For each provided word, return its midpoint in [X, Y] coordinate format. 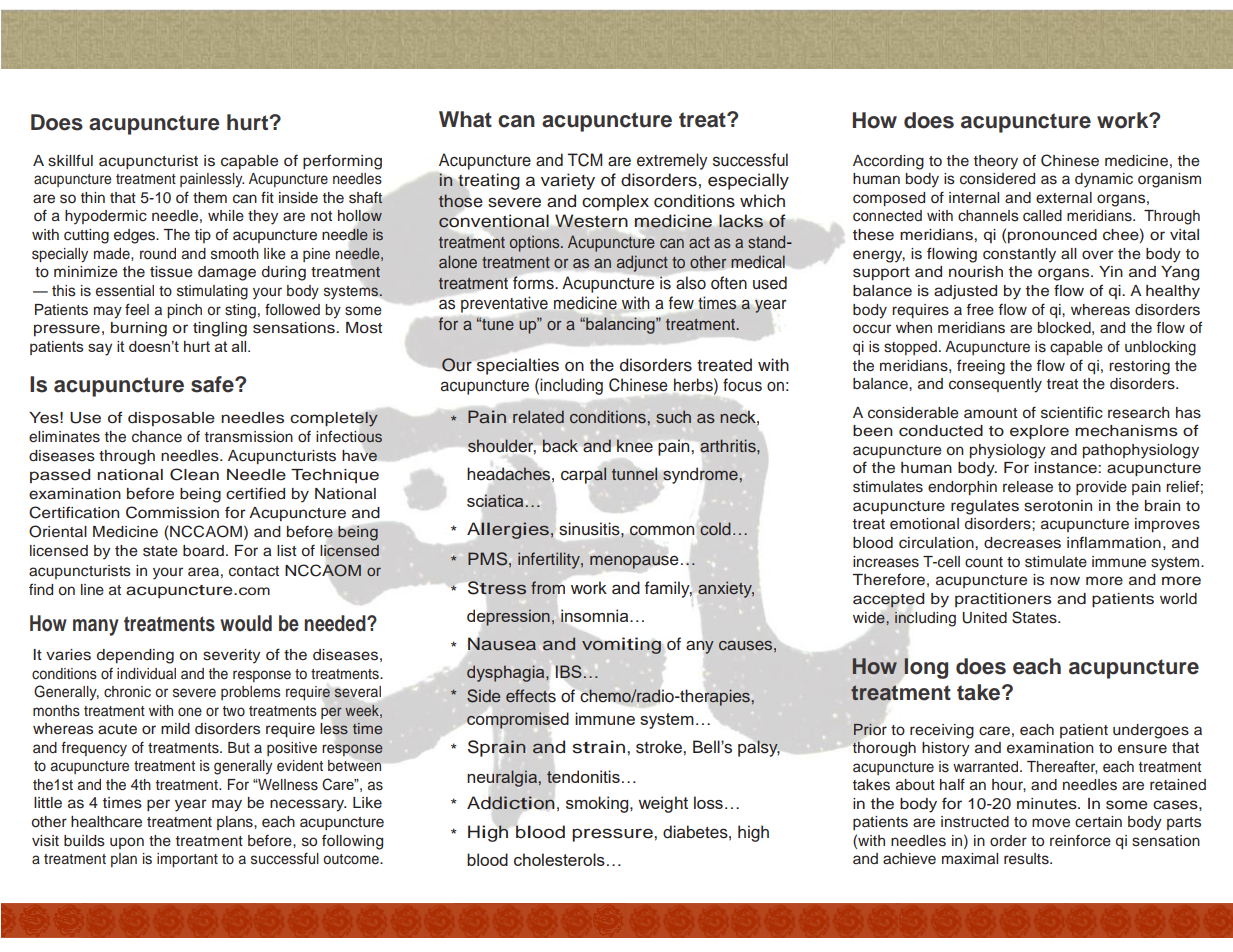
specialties [518, 366]
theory [996, 162]
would [246, 623]
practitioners [1003, 600]
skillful [70, 160]
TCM [585, 160]
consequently [995, 385]
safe [213, 384]
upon [127, 843]
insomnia [596, 615]
